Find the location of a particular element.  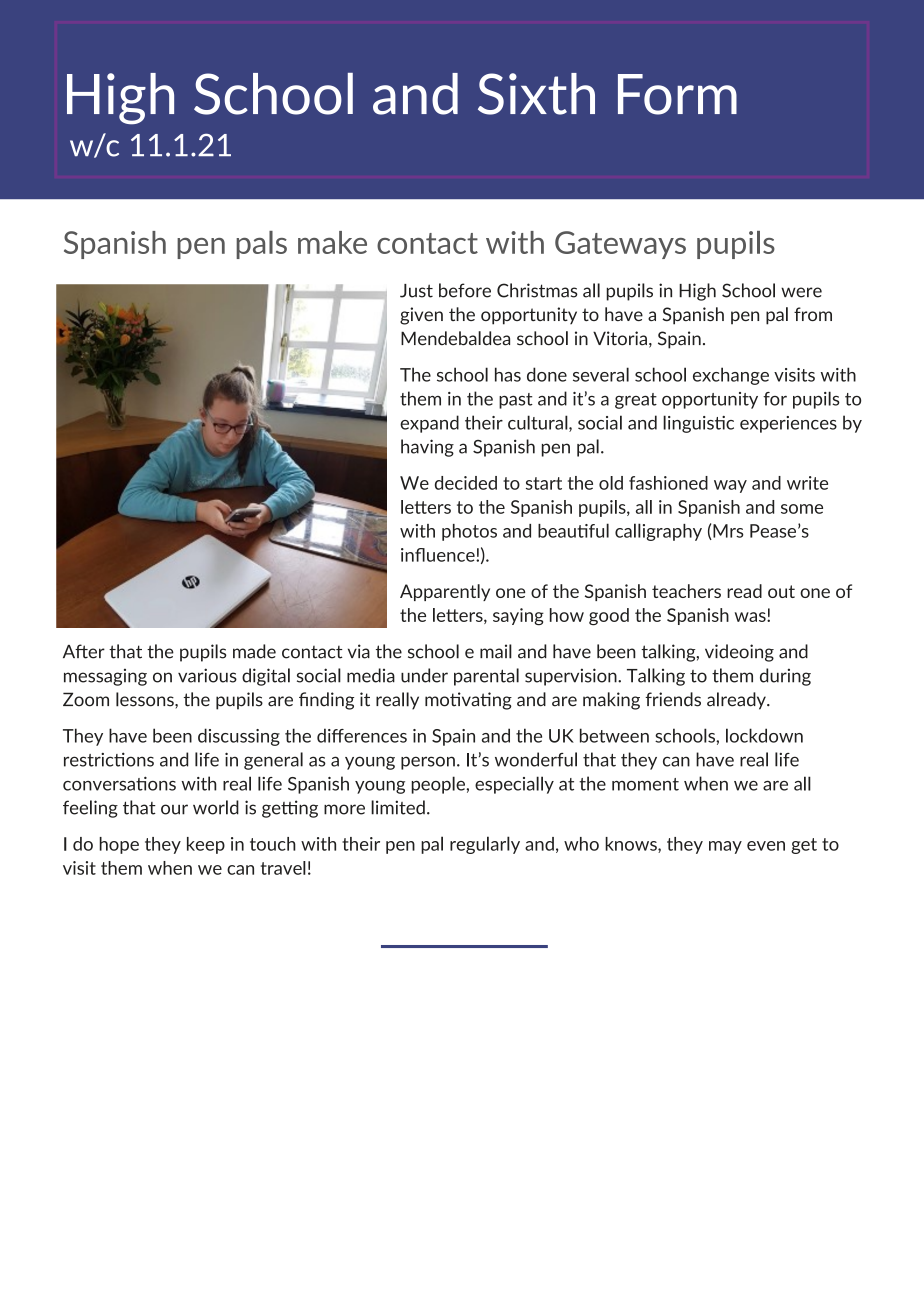

keep is located at coordinates (206, 845).
